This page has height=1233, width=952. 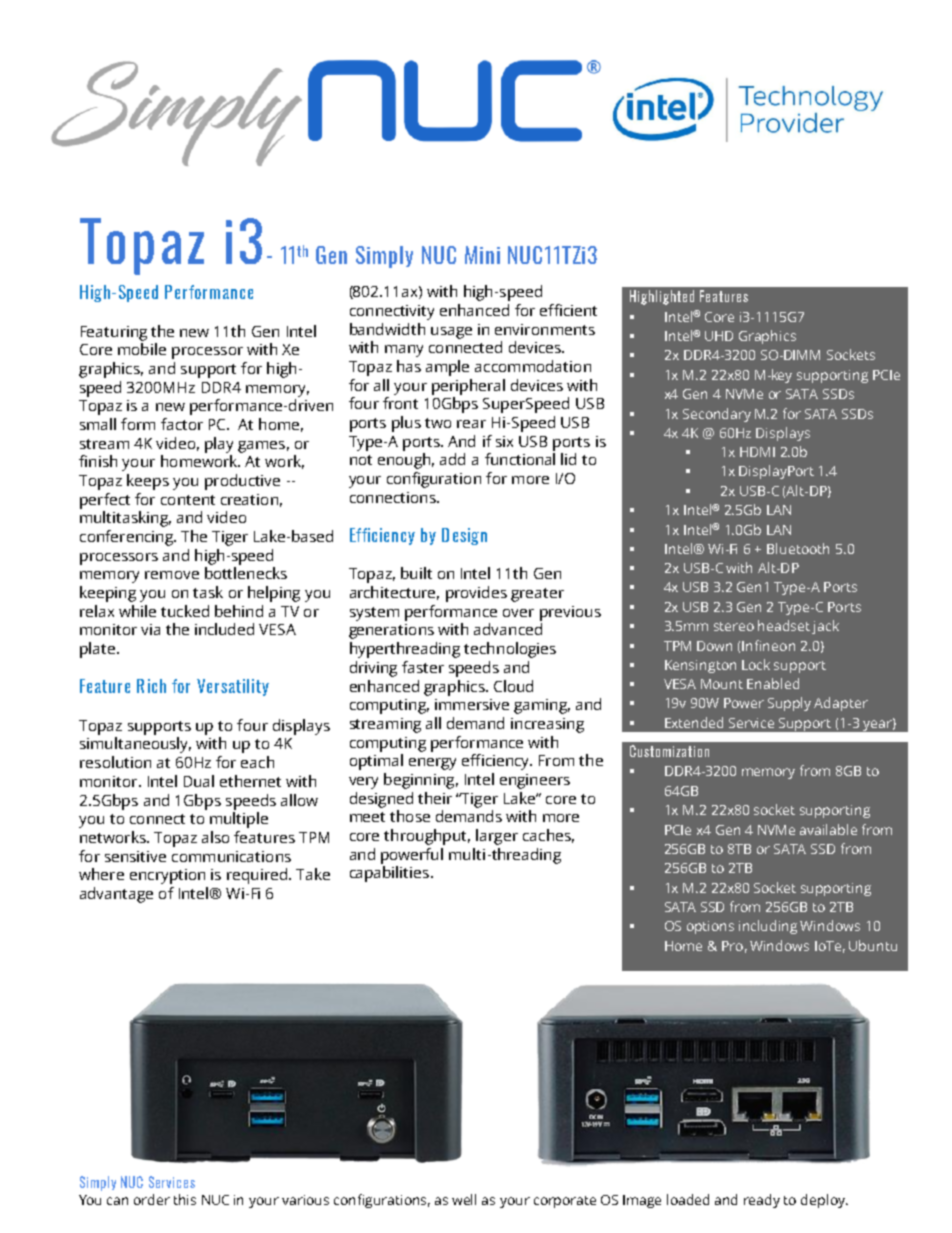 What do you see at coordinates (389, 874) in the page?
I see `capabilities` at bounding box center [389, 874].
